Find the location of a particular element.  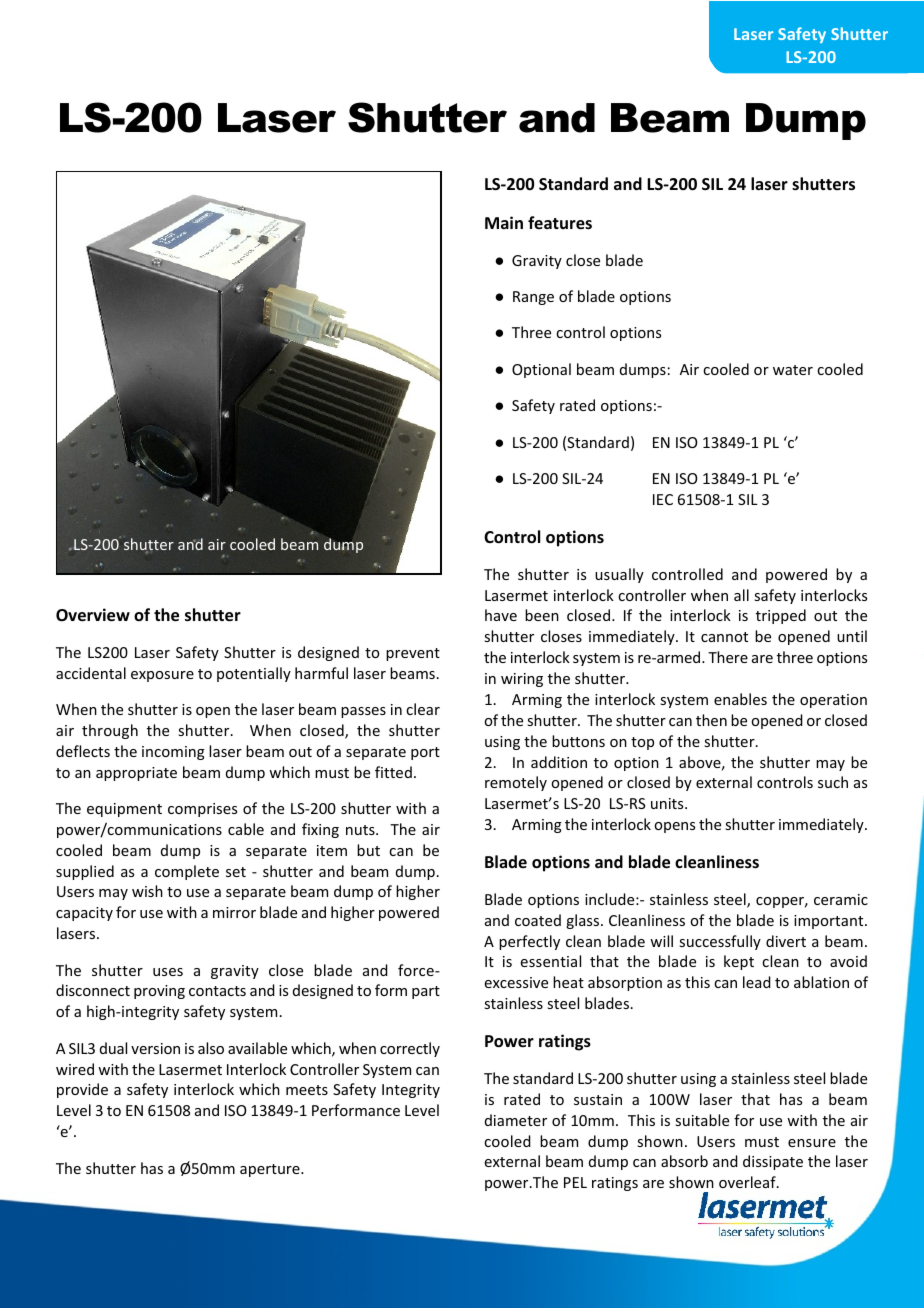

IEC is located at coordinates (663, 499).
